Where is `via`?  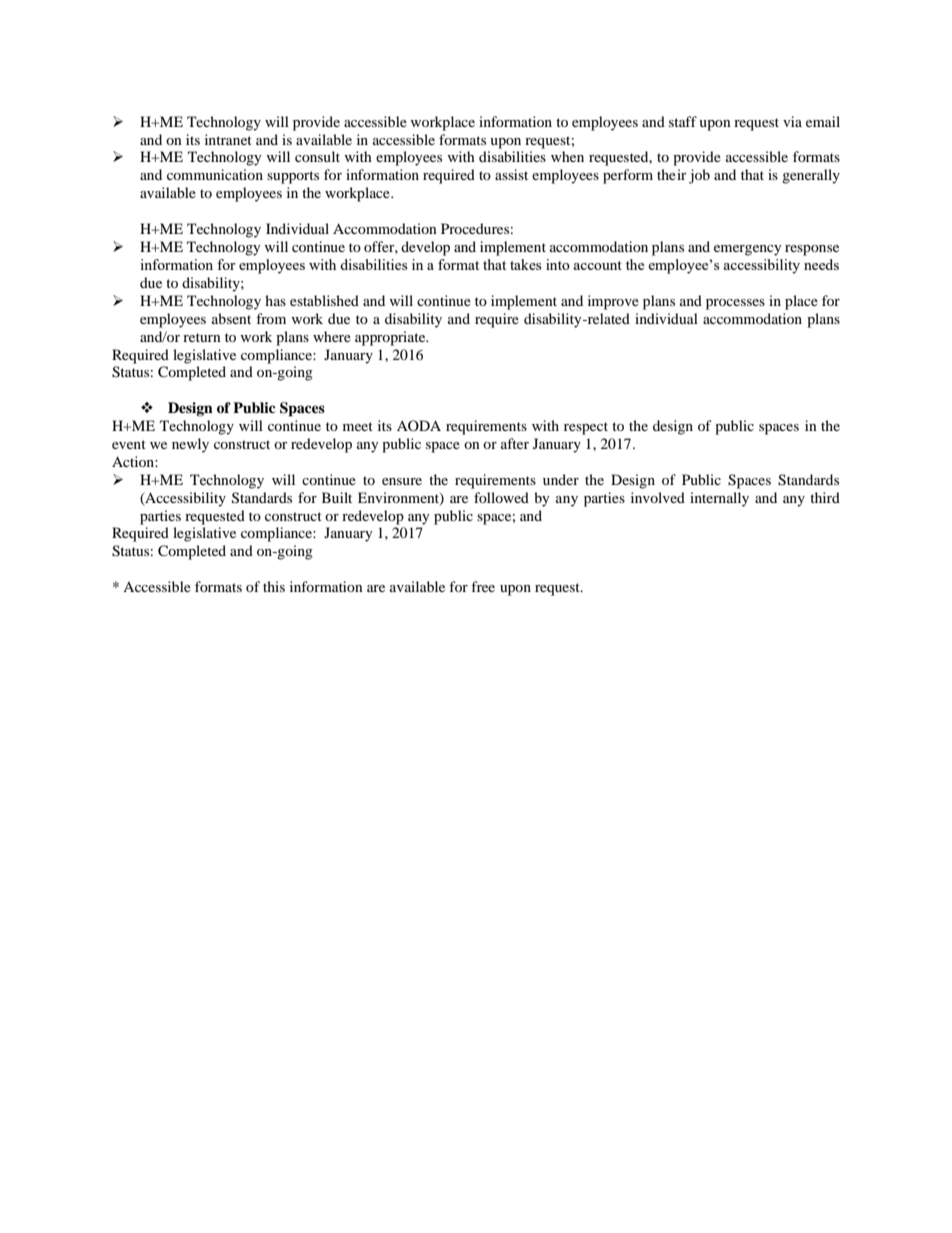 via is located at coordinates (792, 121).
